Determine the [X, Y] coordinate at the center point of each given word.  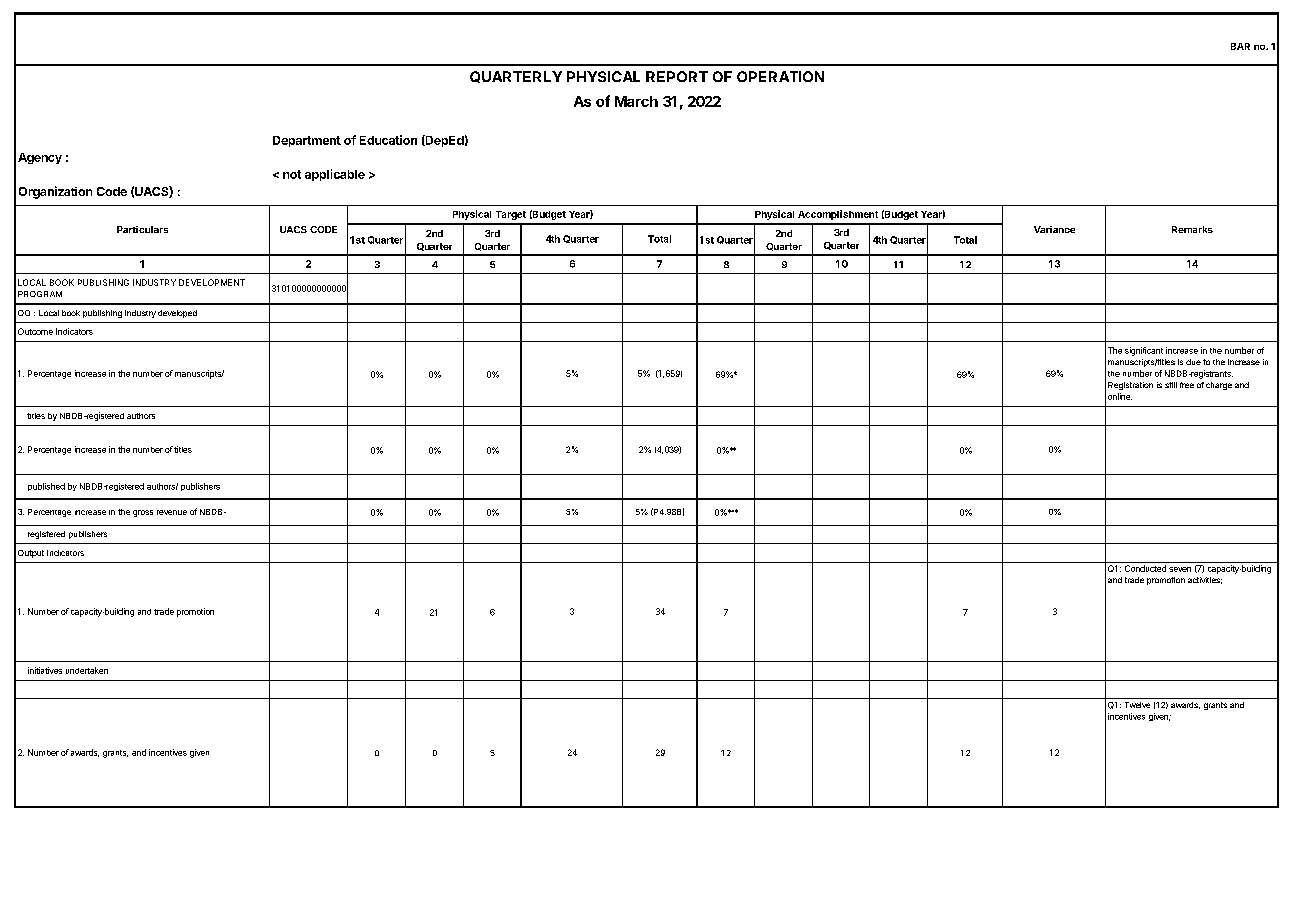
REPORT [677, 76]
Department [307, 141]
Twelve [1137, 705]
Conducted [1145, 568]
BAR [1240, 46]
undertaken [87, 670]
